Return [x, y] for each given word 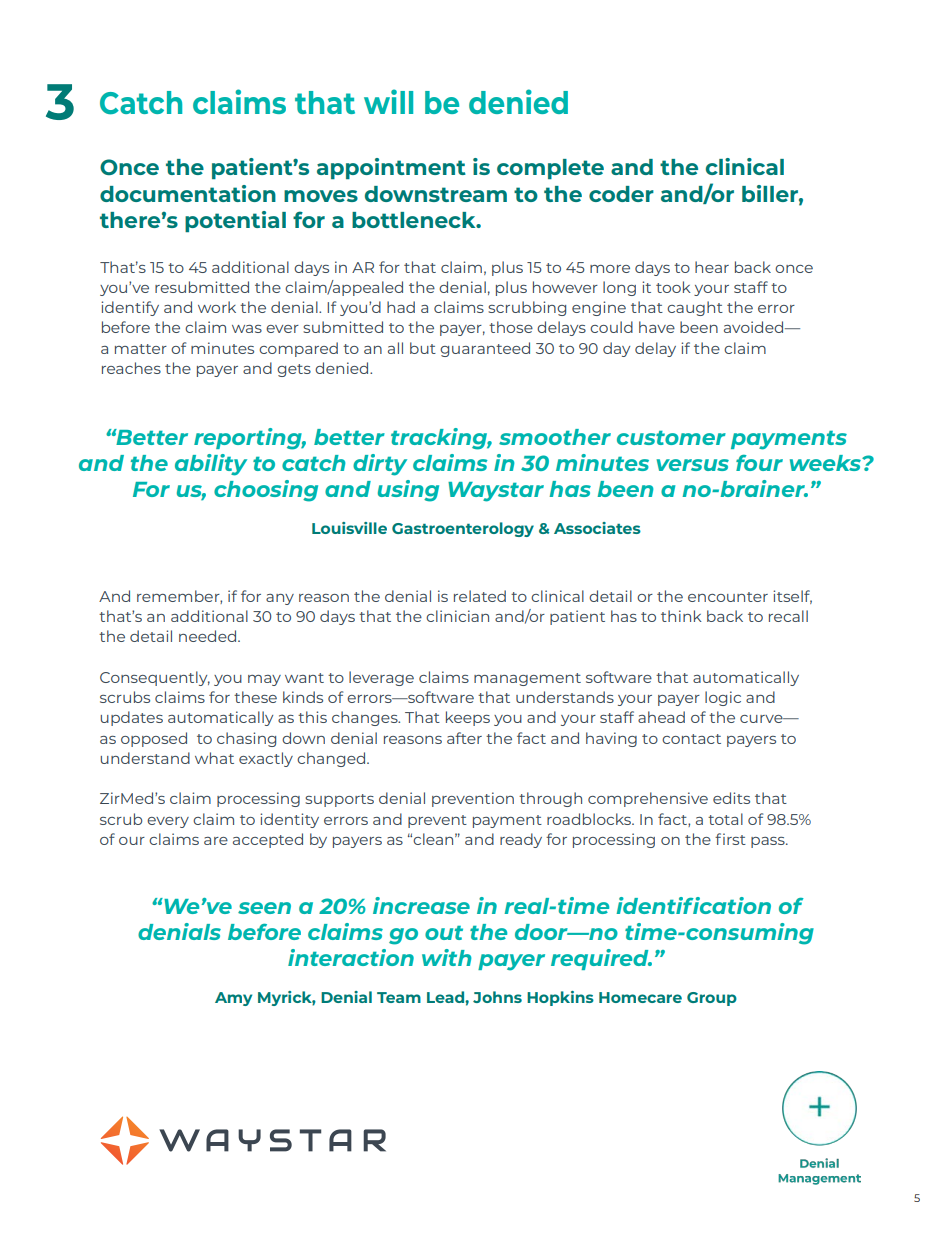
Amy [233, 999]
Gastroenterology [463, 529]
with [446, 957]
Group [712, 999]
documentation [188, 193]
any [280, 599]
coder [621, 194]
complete [550, 169]
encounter [728, 597]
